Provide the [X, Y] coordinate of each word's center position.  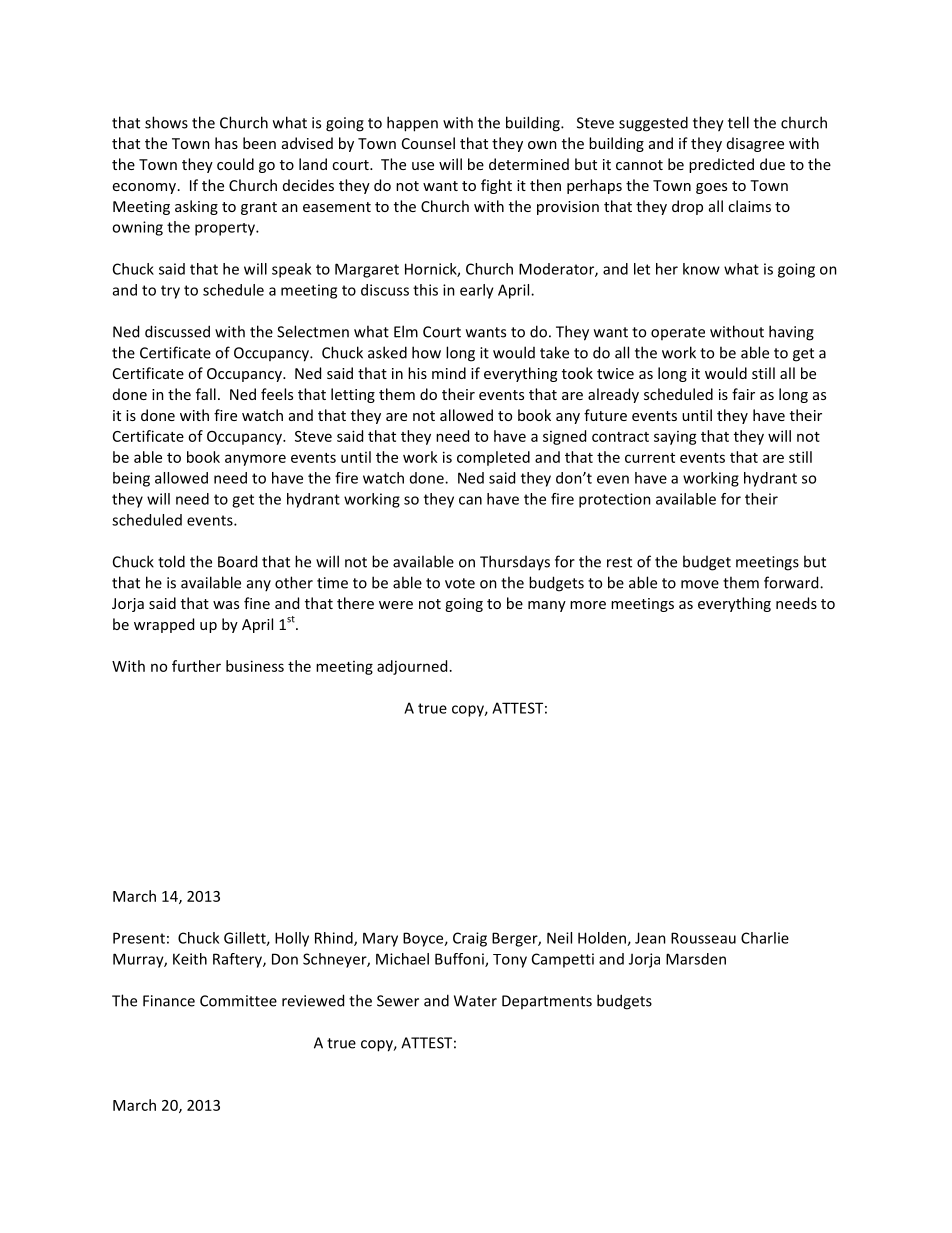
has [226, 143]
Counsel [428, 143]
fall [206, 394]
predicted [721, 165]
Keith [190, 959]
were [396, 605]
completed [493, 458]
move [700, 584]
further [196, 666]
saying [675, 438]
